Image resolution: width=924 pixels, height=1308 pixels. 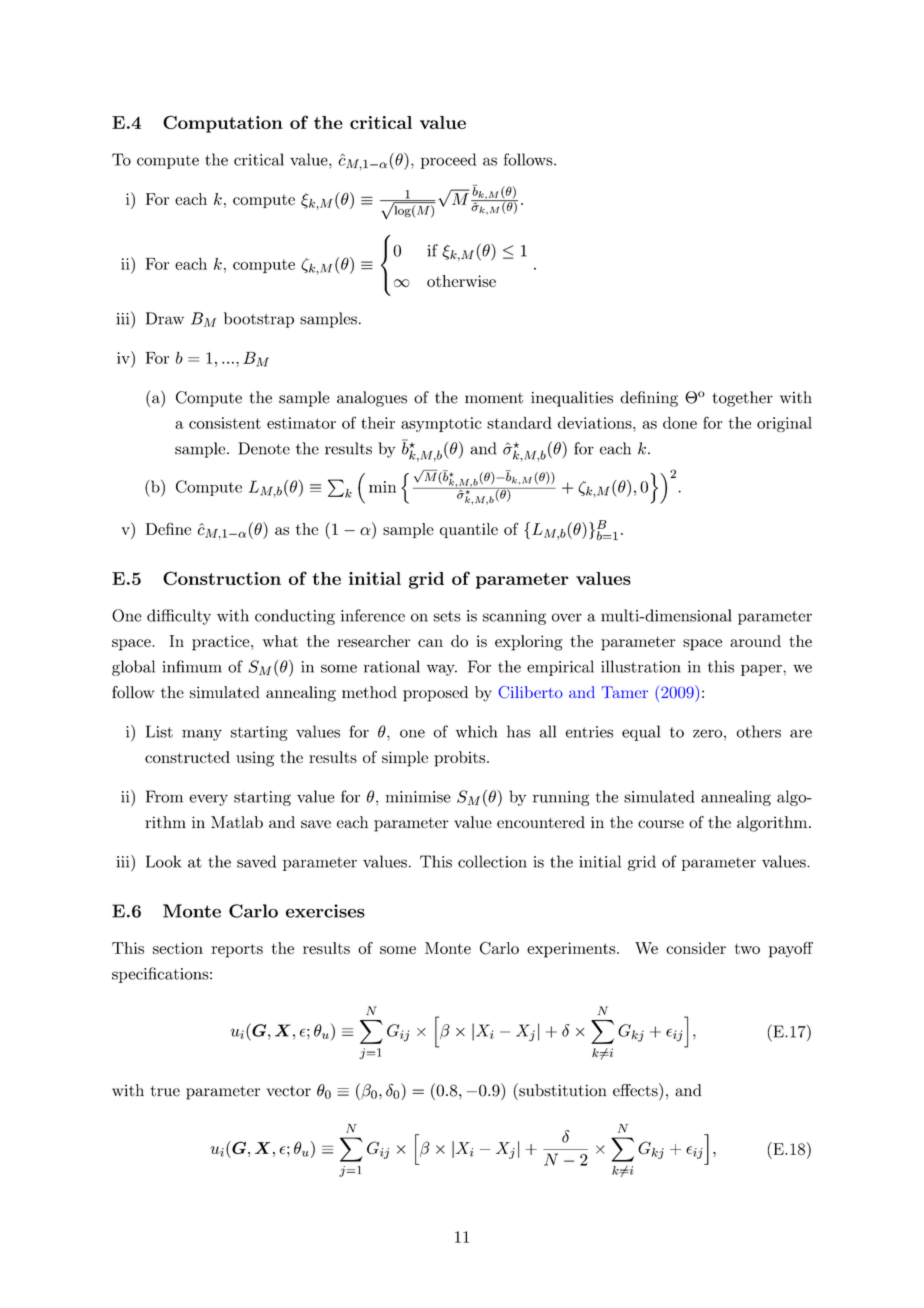 What do you see at coordinates (461, 281) in the screenshot?
I see `otherwise` at bounding box center [461, 281].
